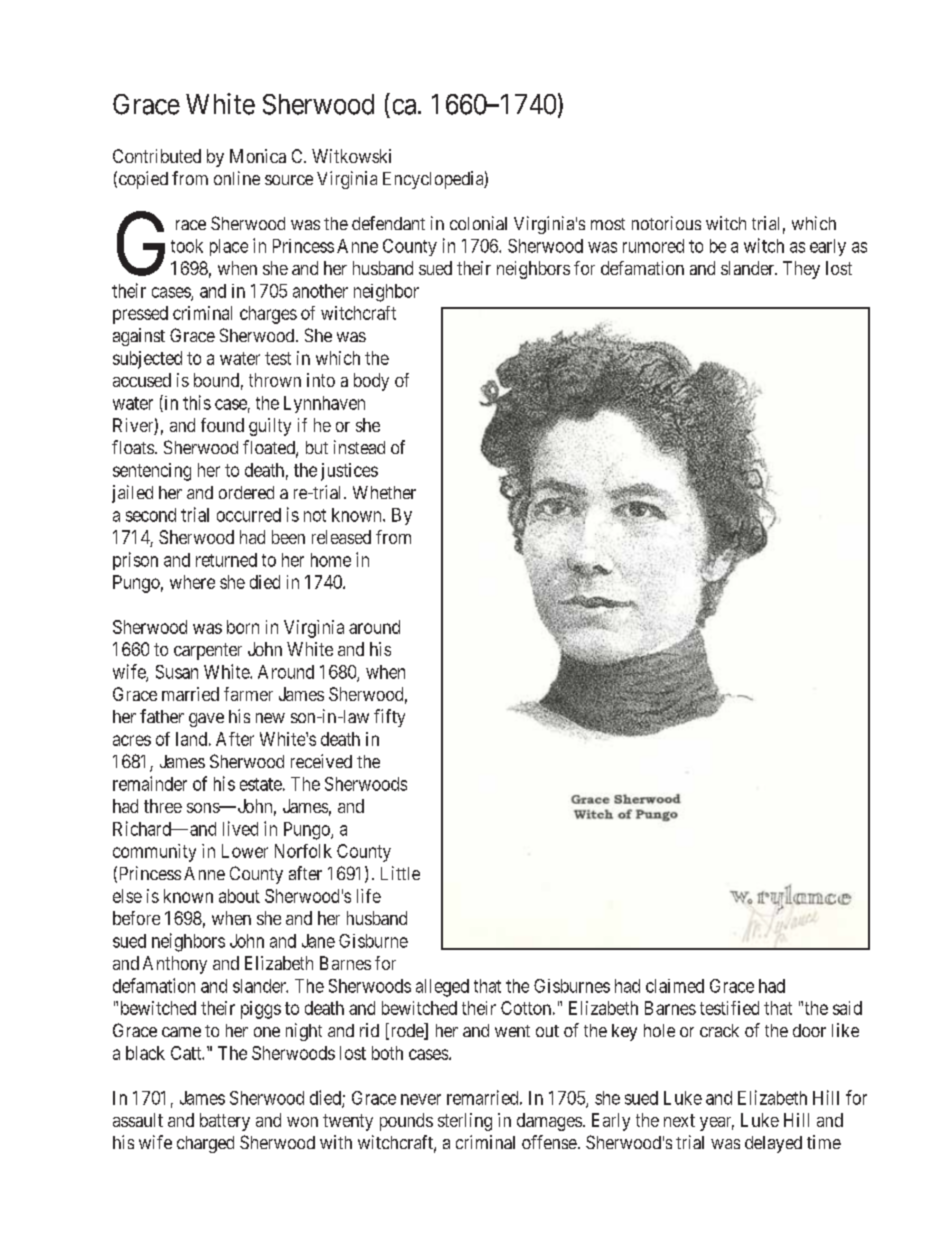 The height and width of the screenshot is (1233, 952). I want to click on colonial, so click(478, 223).
